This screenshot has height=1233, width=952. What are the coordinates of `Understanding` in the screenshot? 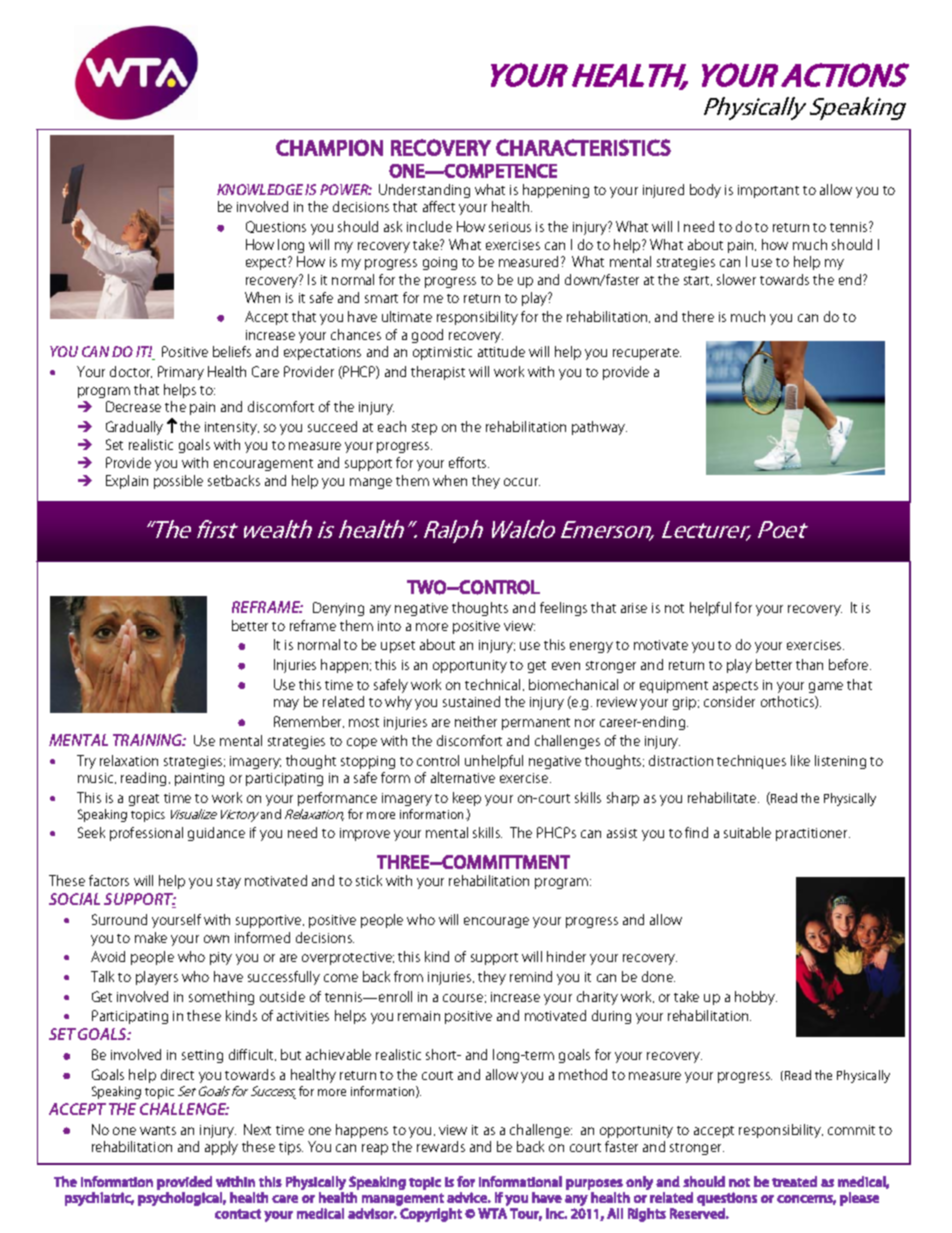 It's located at (424, 191).
